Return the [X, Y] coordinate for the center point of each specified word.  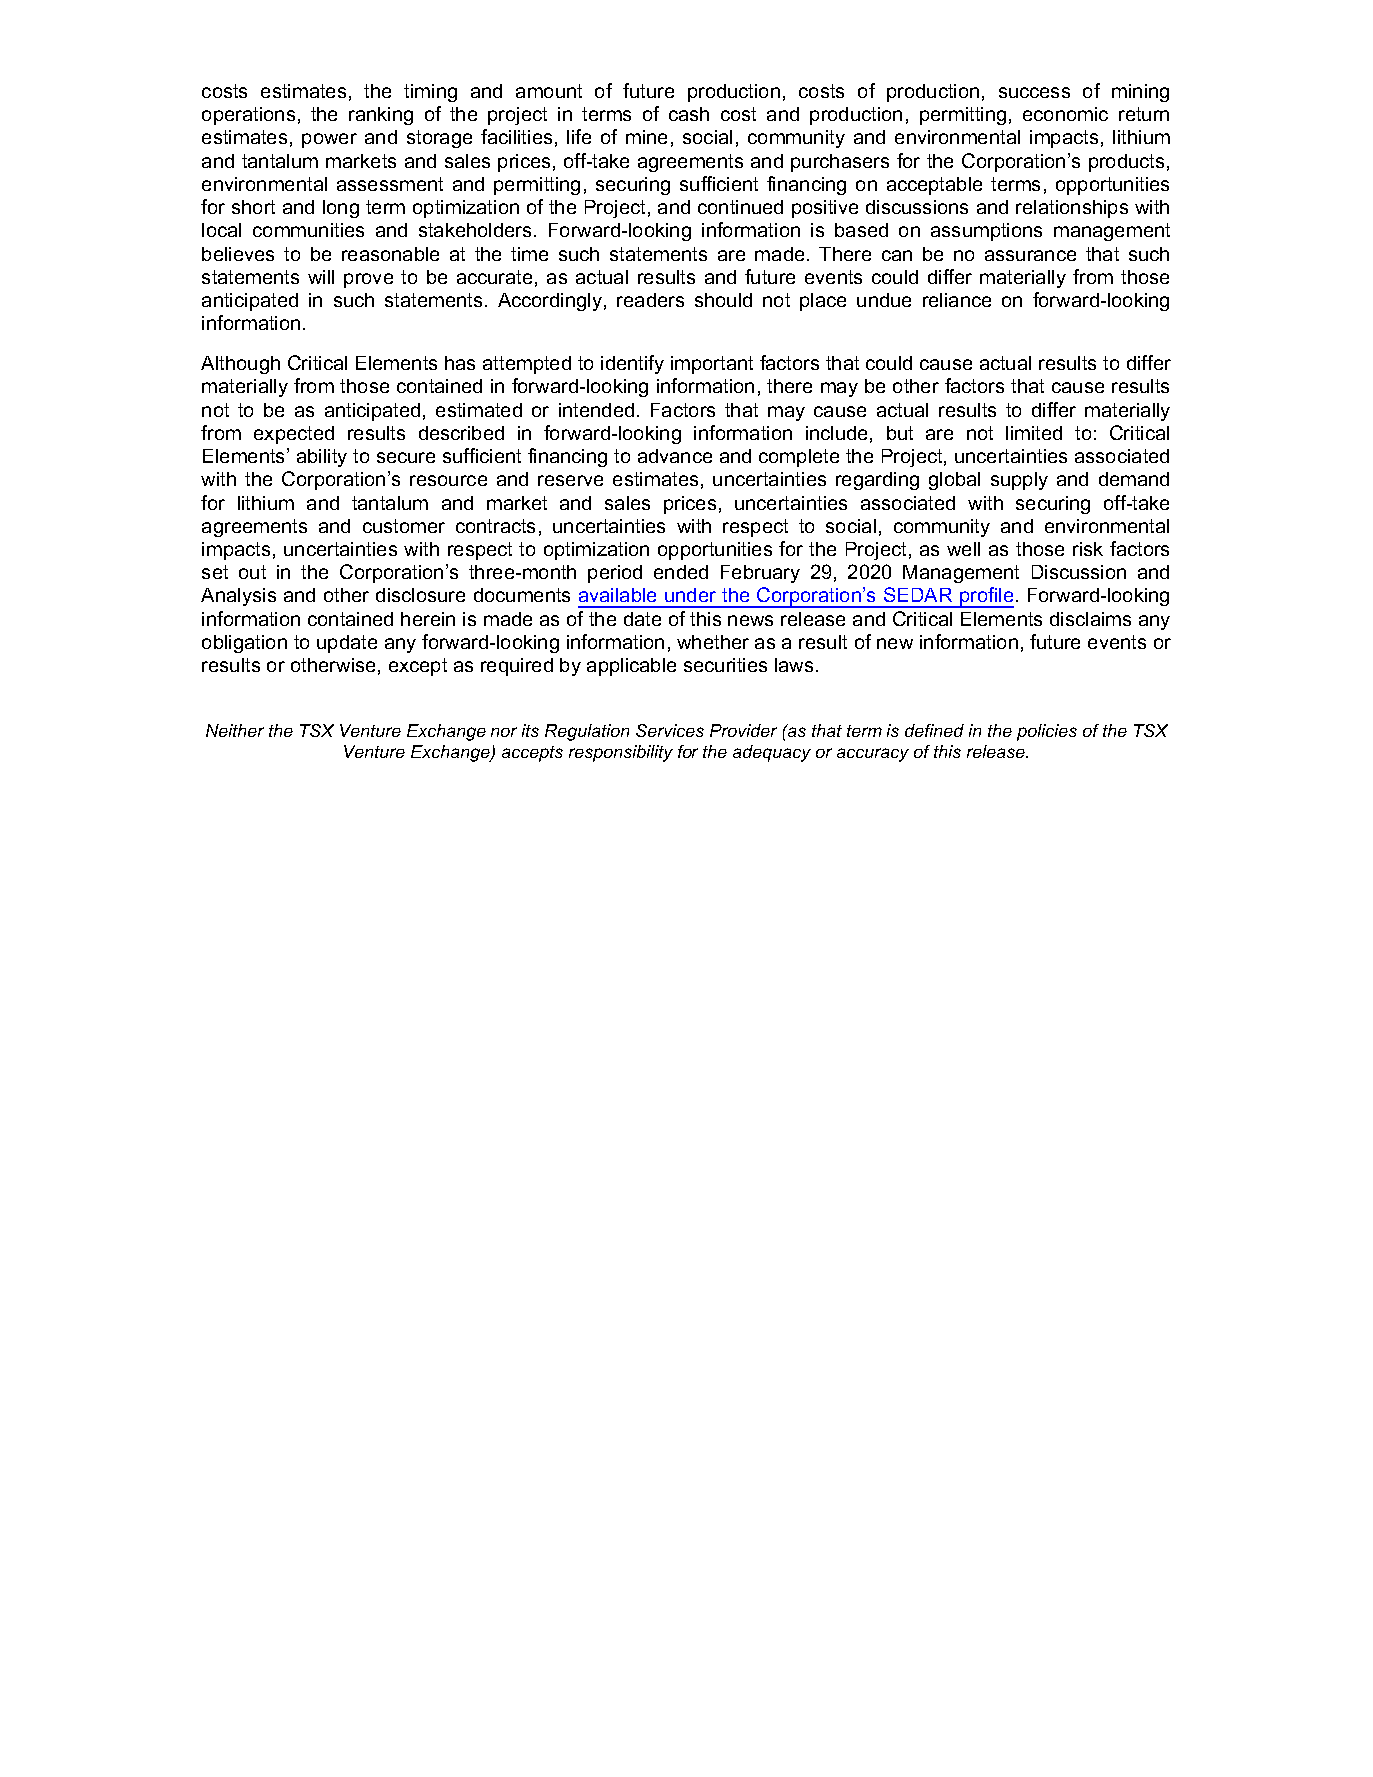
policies [1047, 732]
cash [689, 114]
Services [670, 730]
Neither [235, 730]
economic [1065, 114]
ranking [381, 116]
